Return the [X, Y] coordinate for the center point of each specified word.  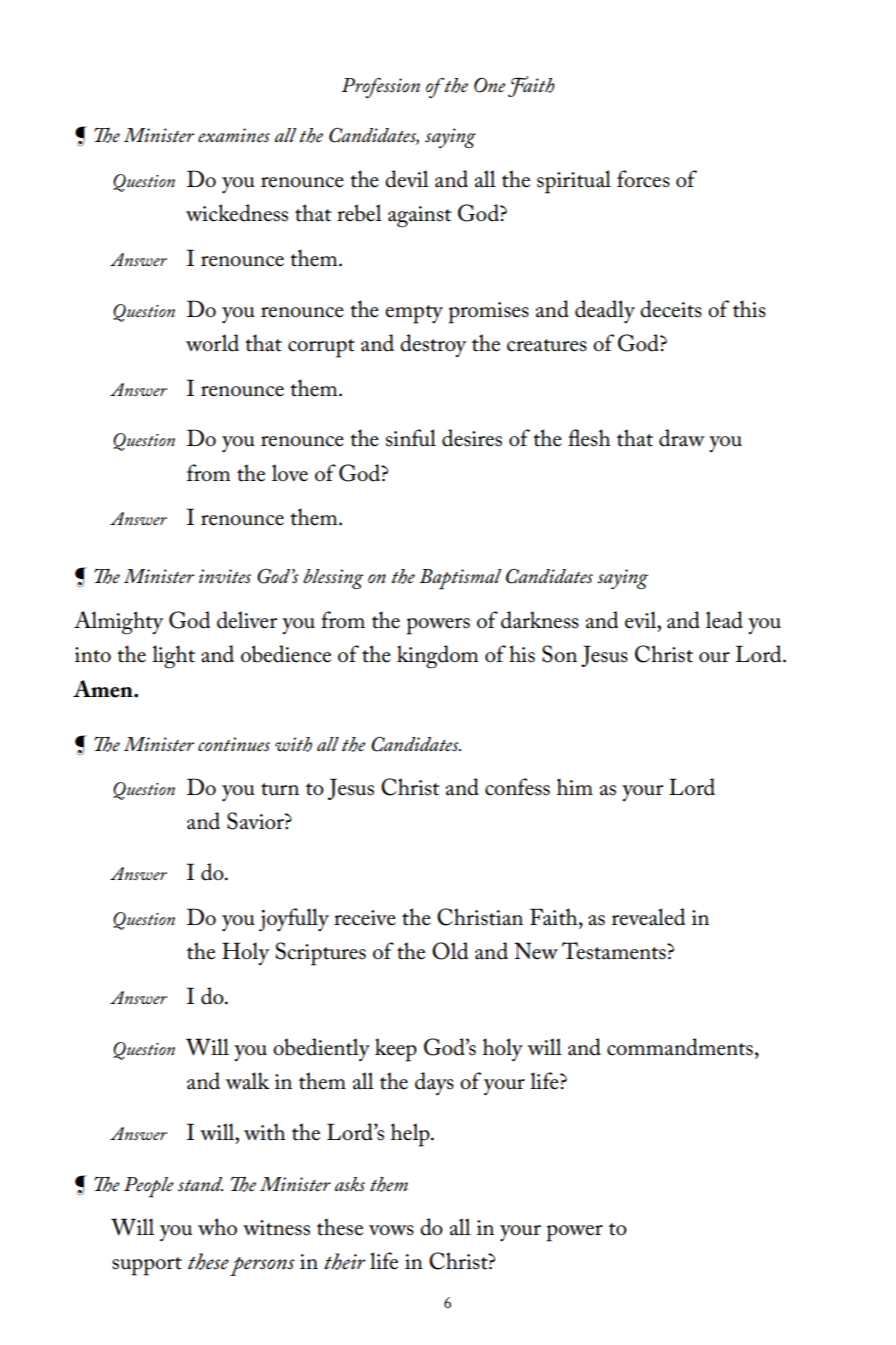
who [217, 1227]
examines [234, 135]
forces [643, 179]
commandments [680, 1047]
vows [391, 1230]
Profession [380, 88]
